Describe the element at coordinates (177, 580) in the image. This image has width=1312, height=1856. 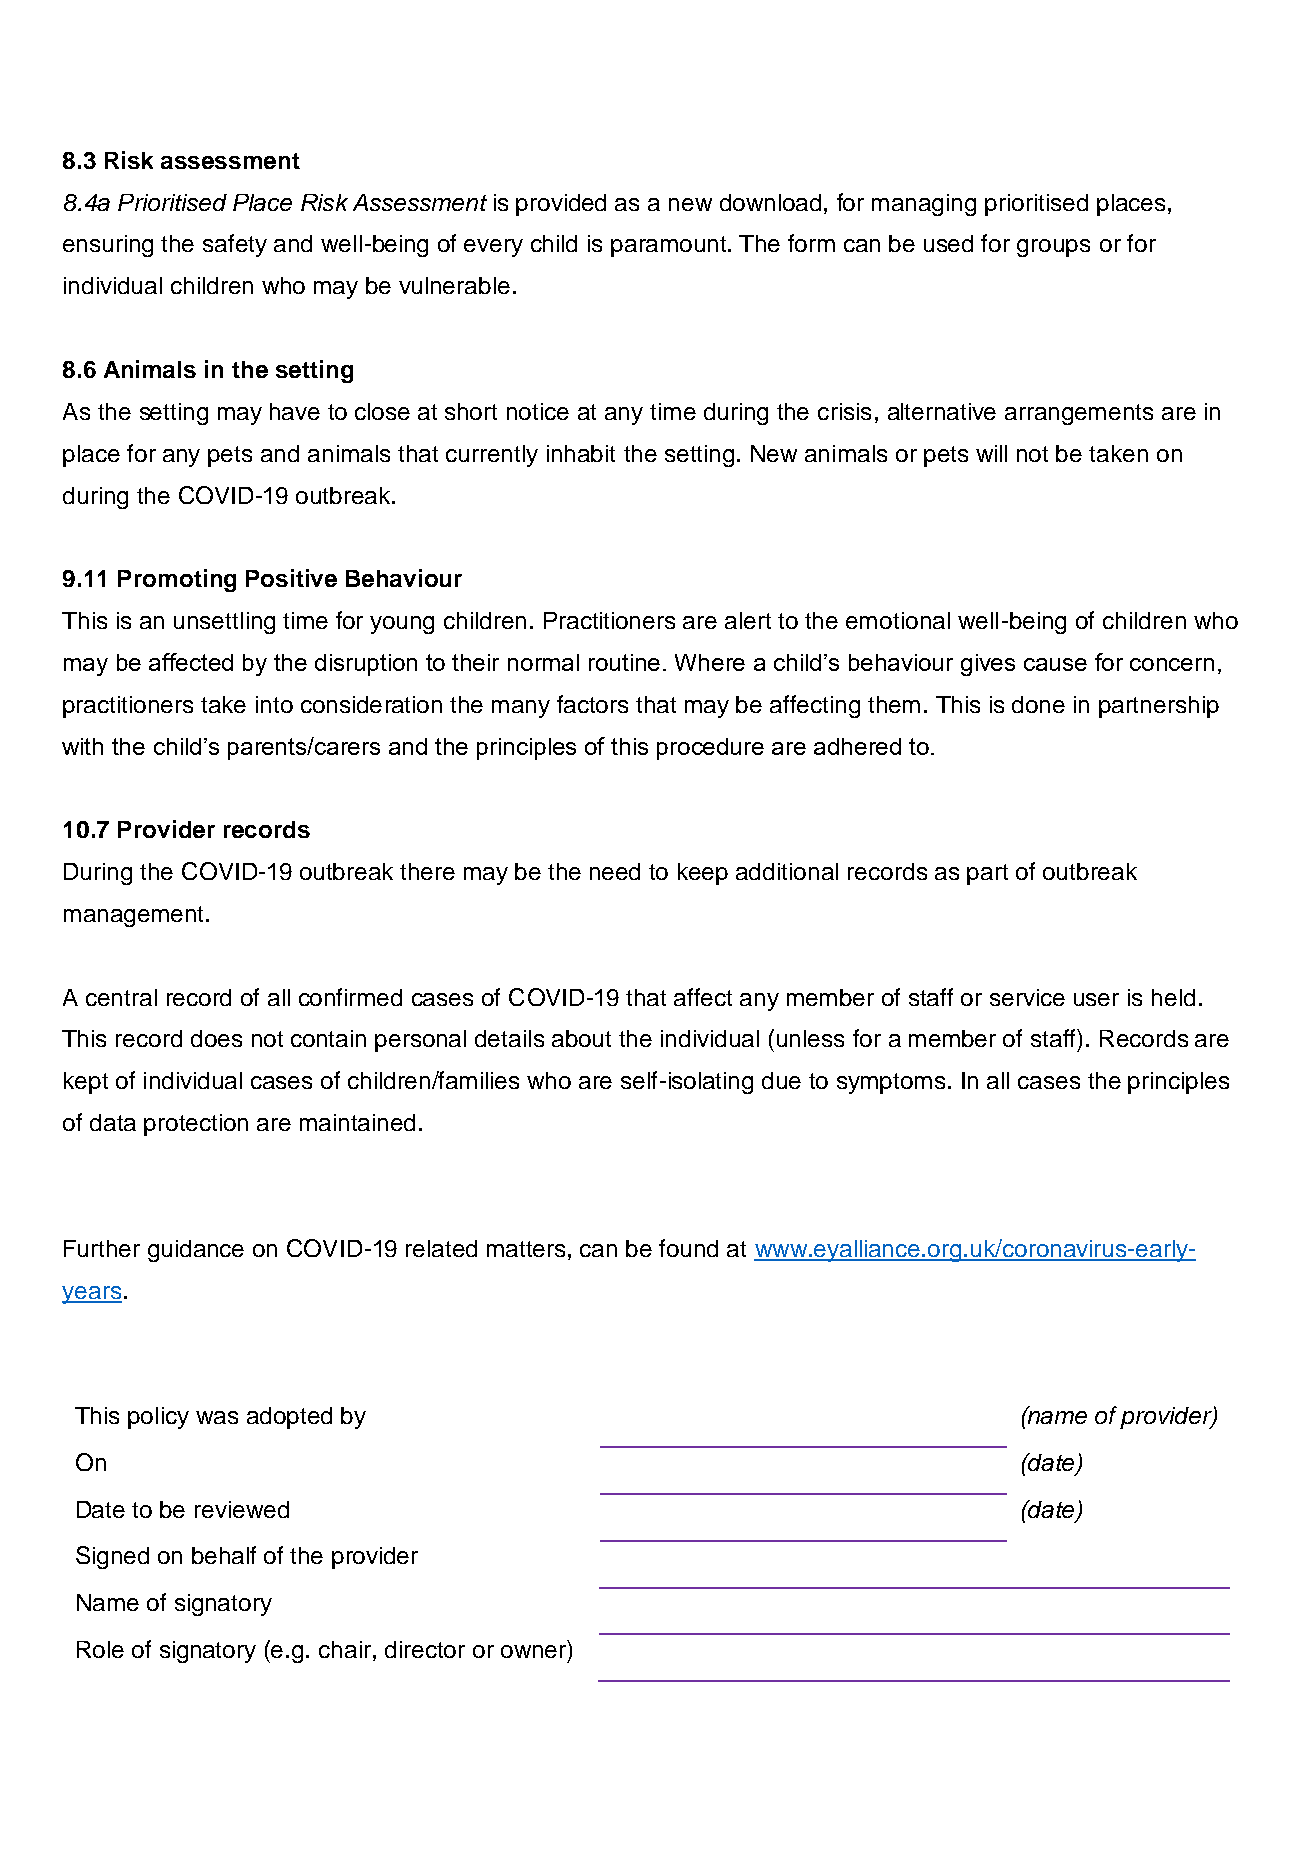
I see `Promoting` at that location.
